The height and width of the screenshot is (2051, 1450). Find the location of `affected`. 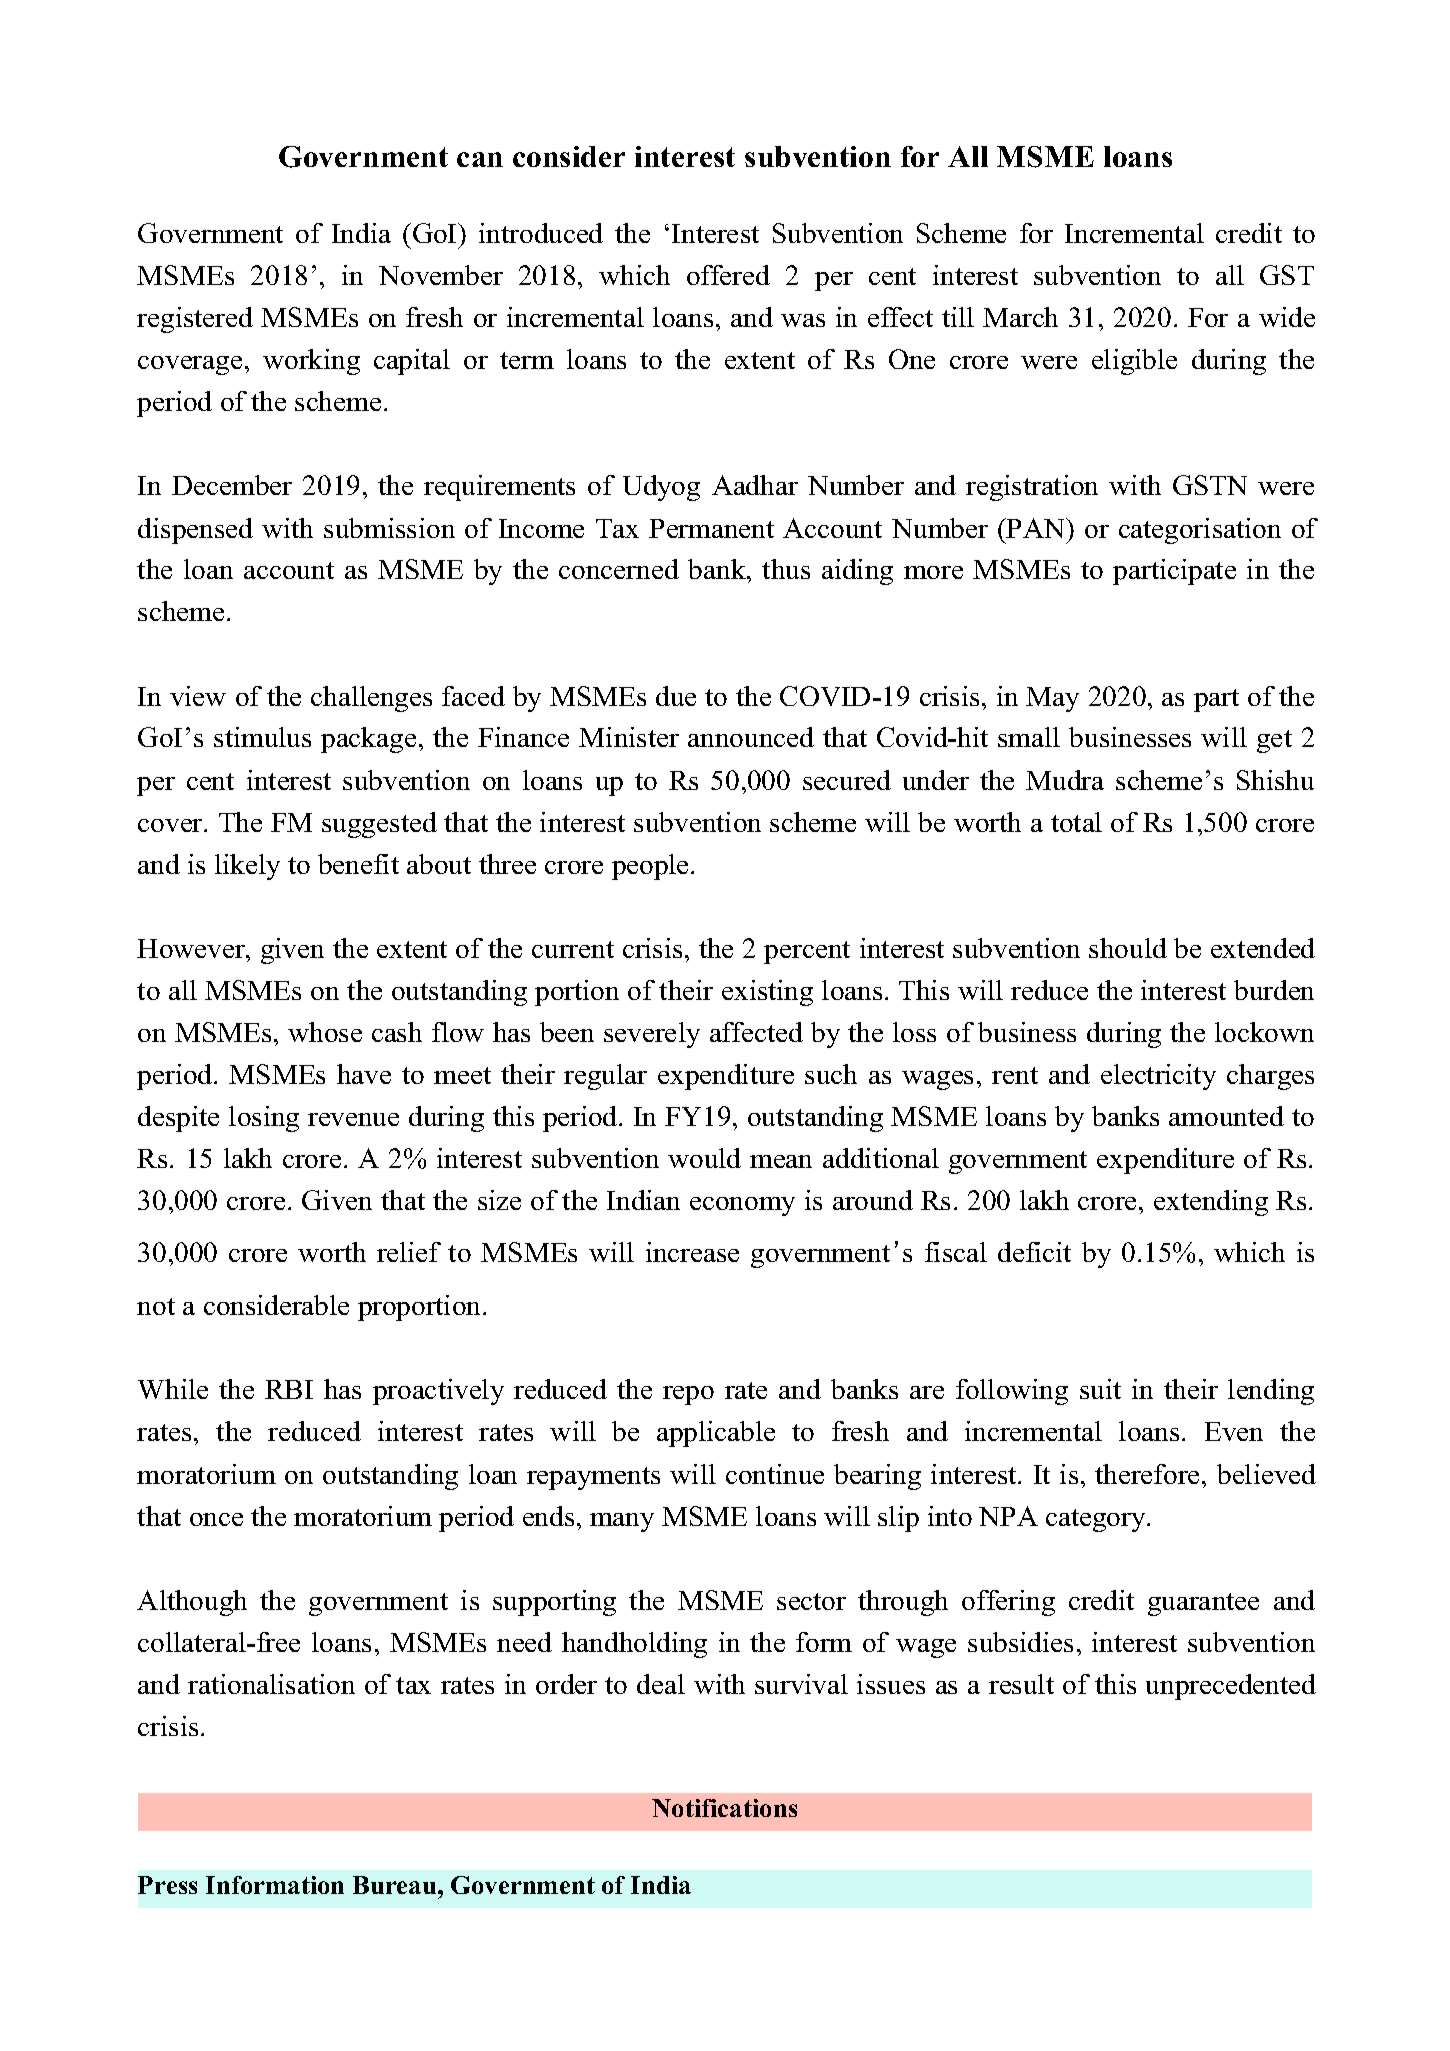

affected is located at coordinates (756, 1032).
